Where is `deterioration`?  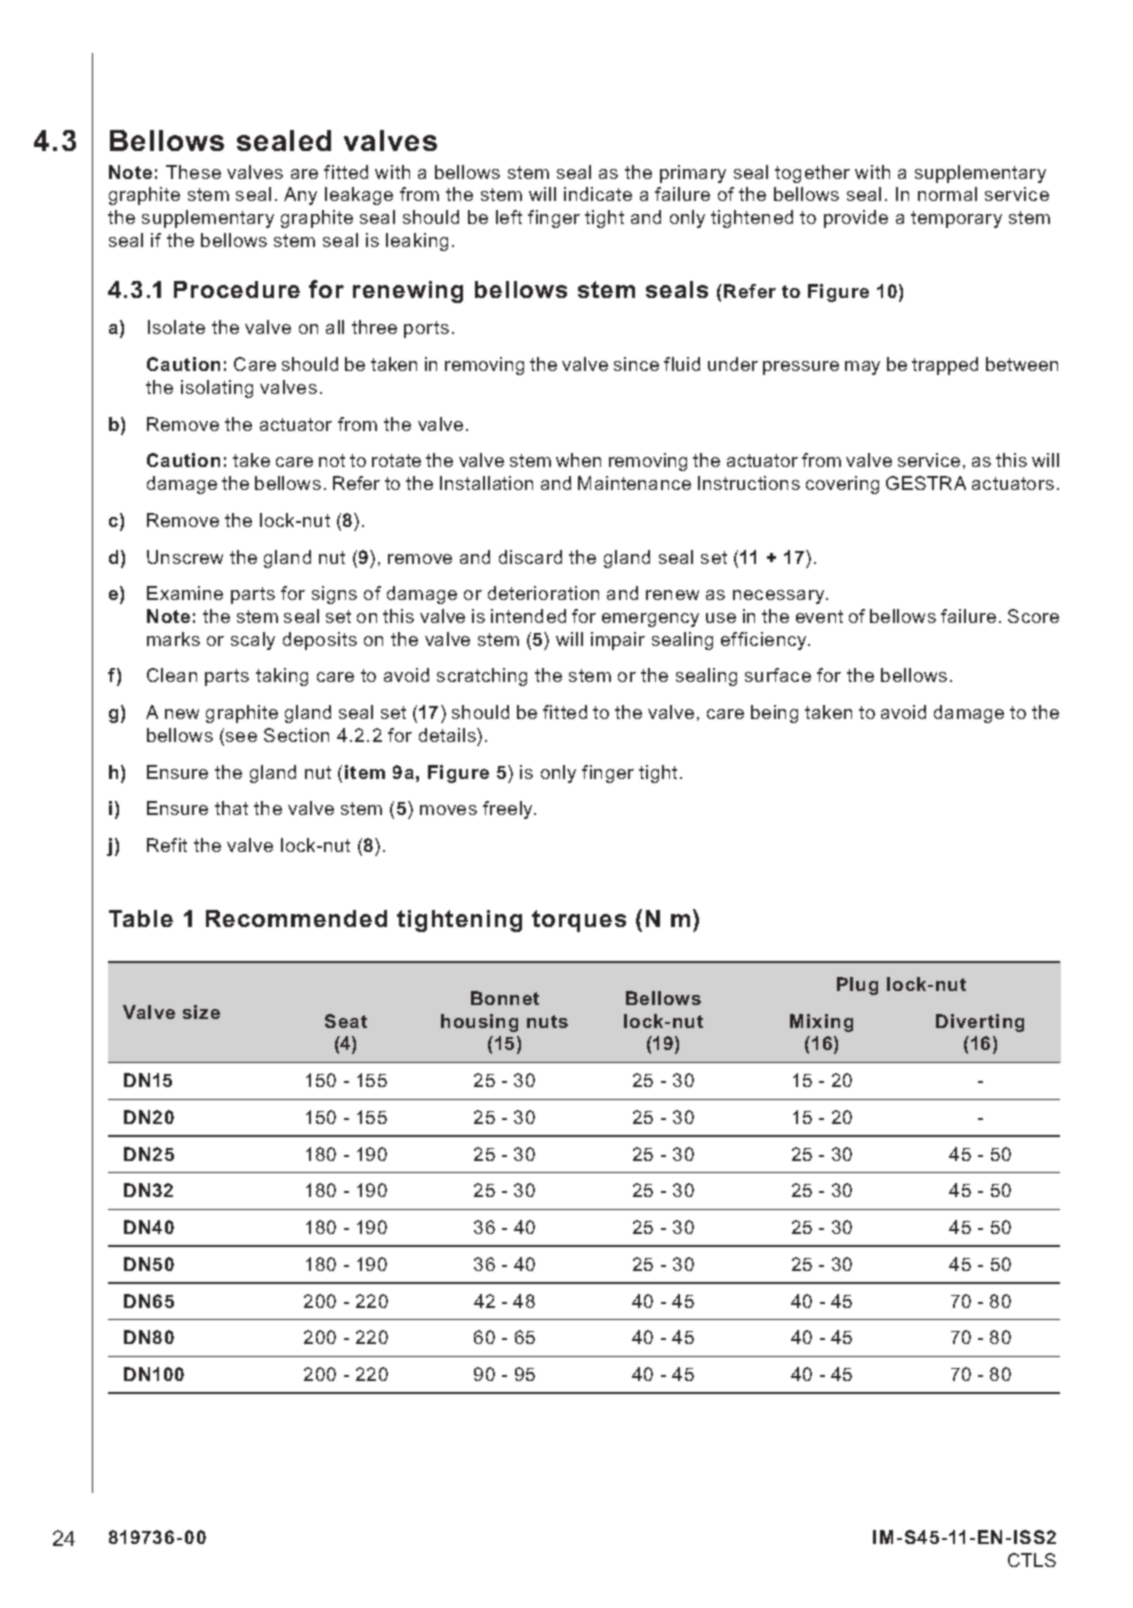
deterioration is located at coordinates (543, 593).
